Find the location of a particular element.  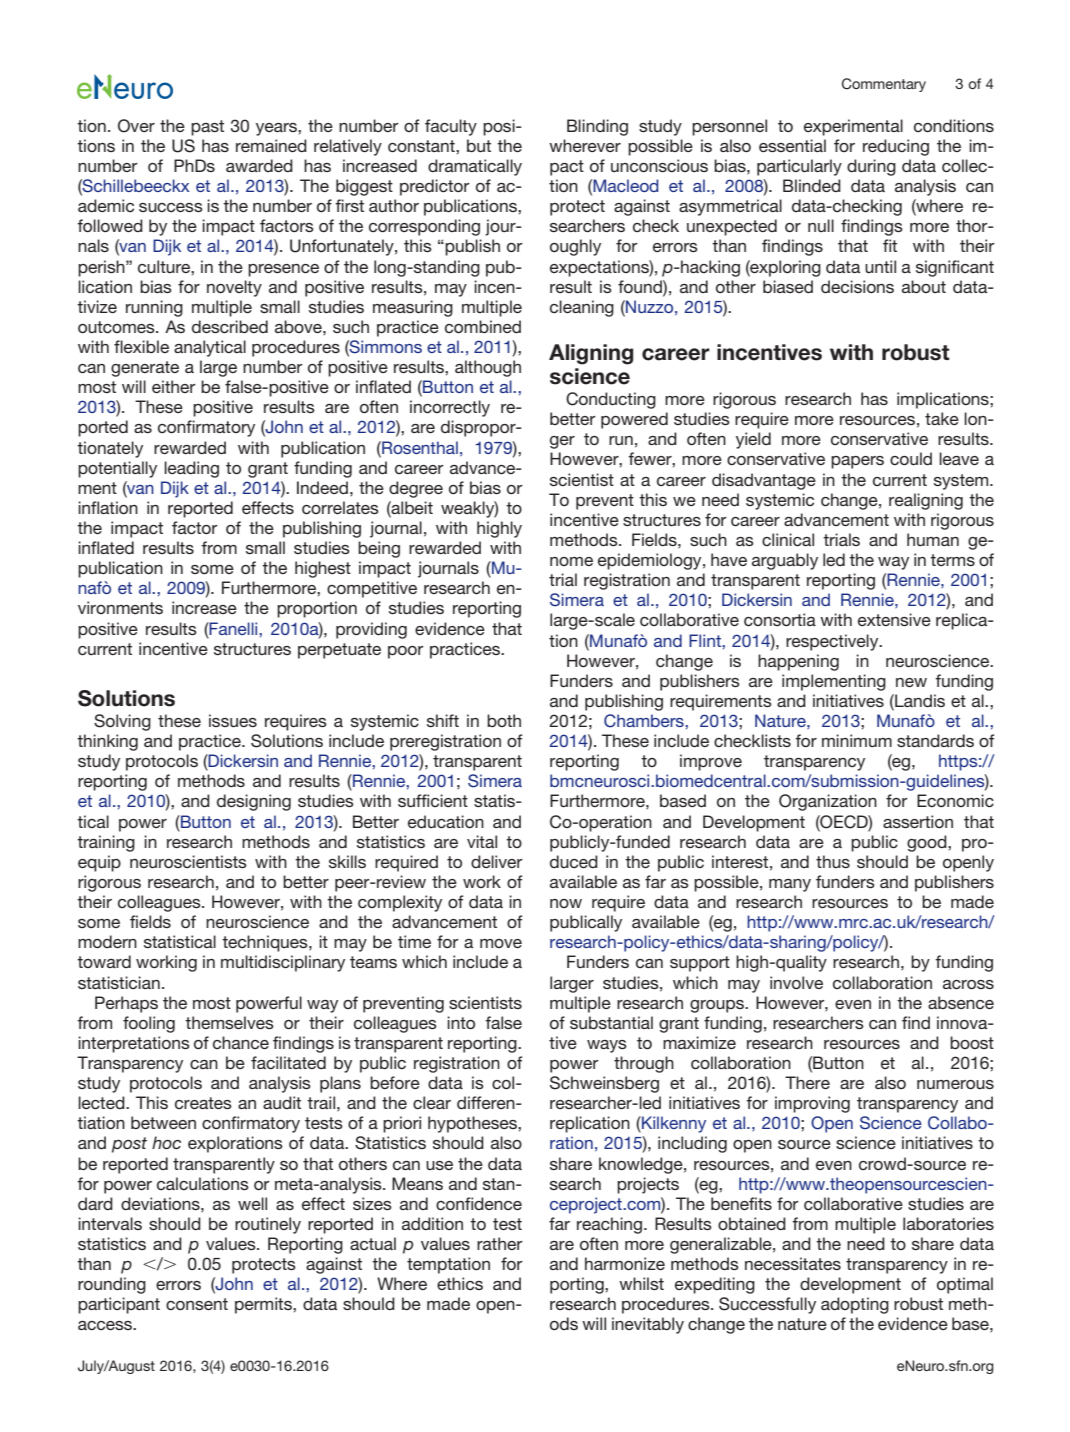

consent is located at coordinates (197, 1304).
